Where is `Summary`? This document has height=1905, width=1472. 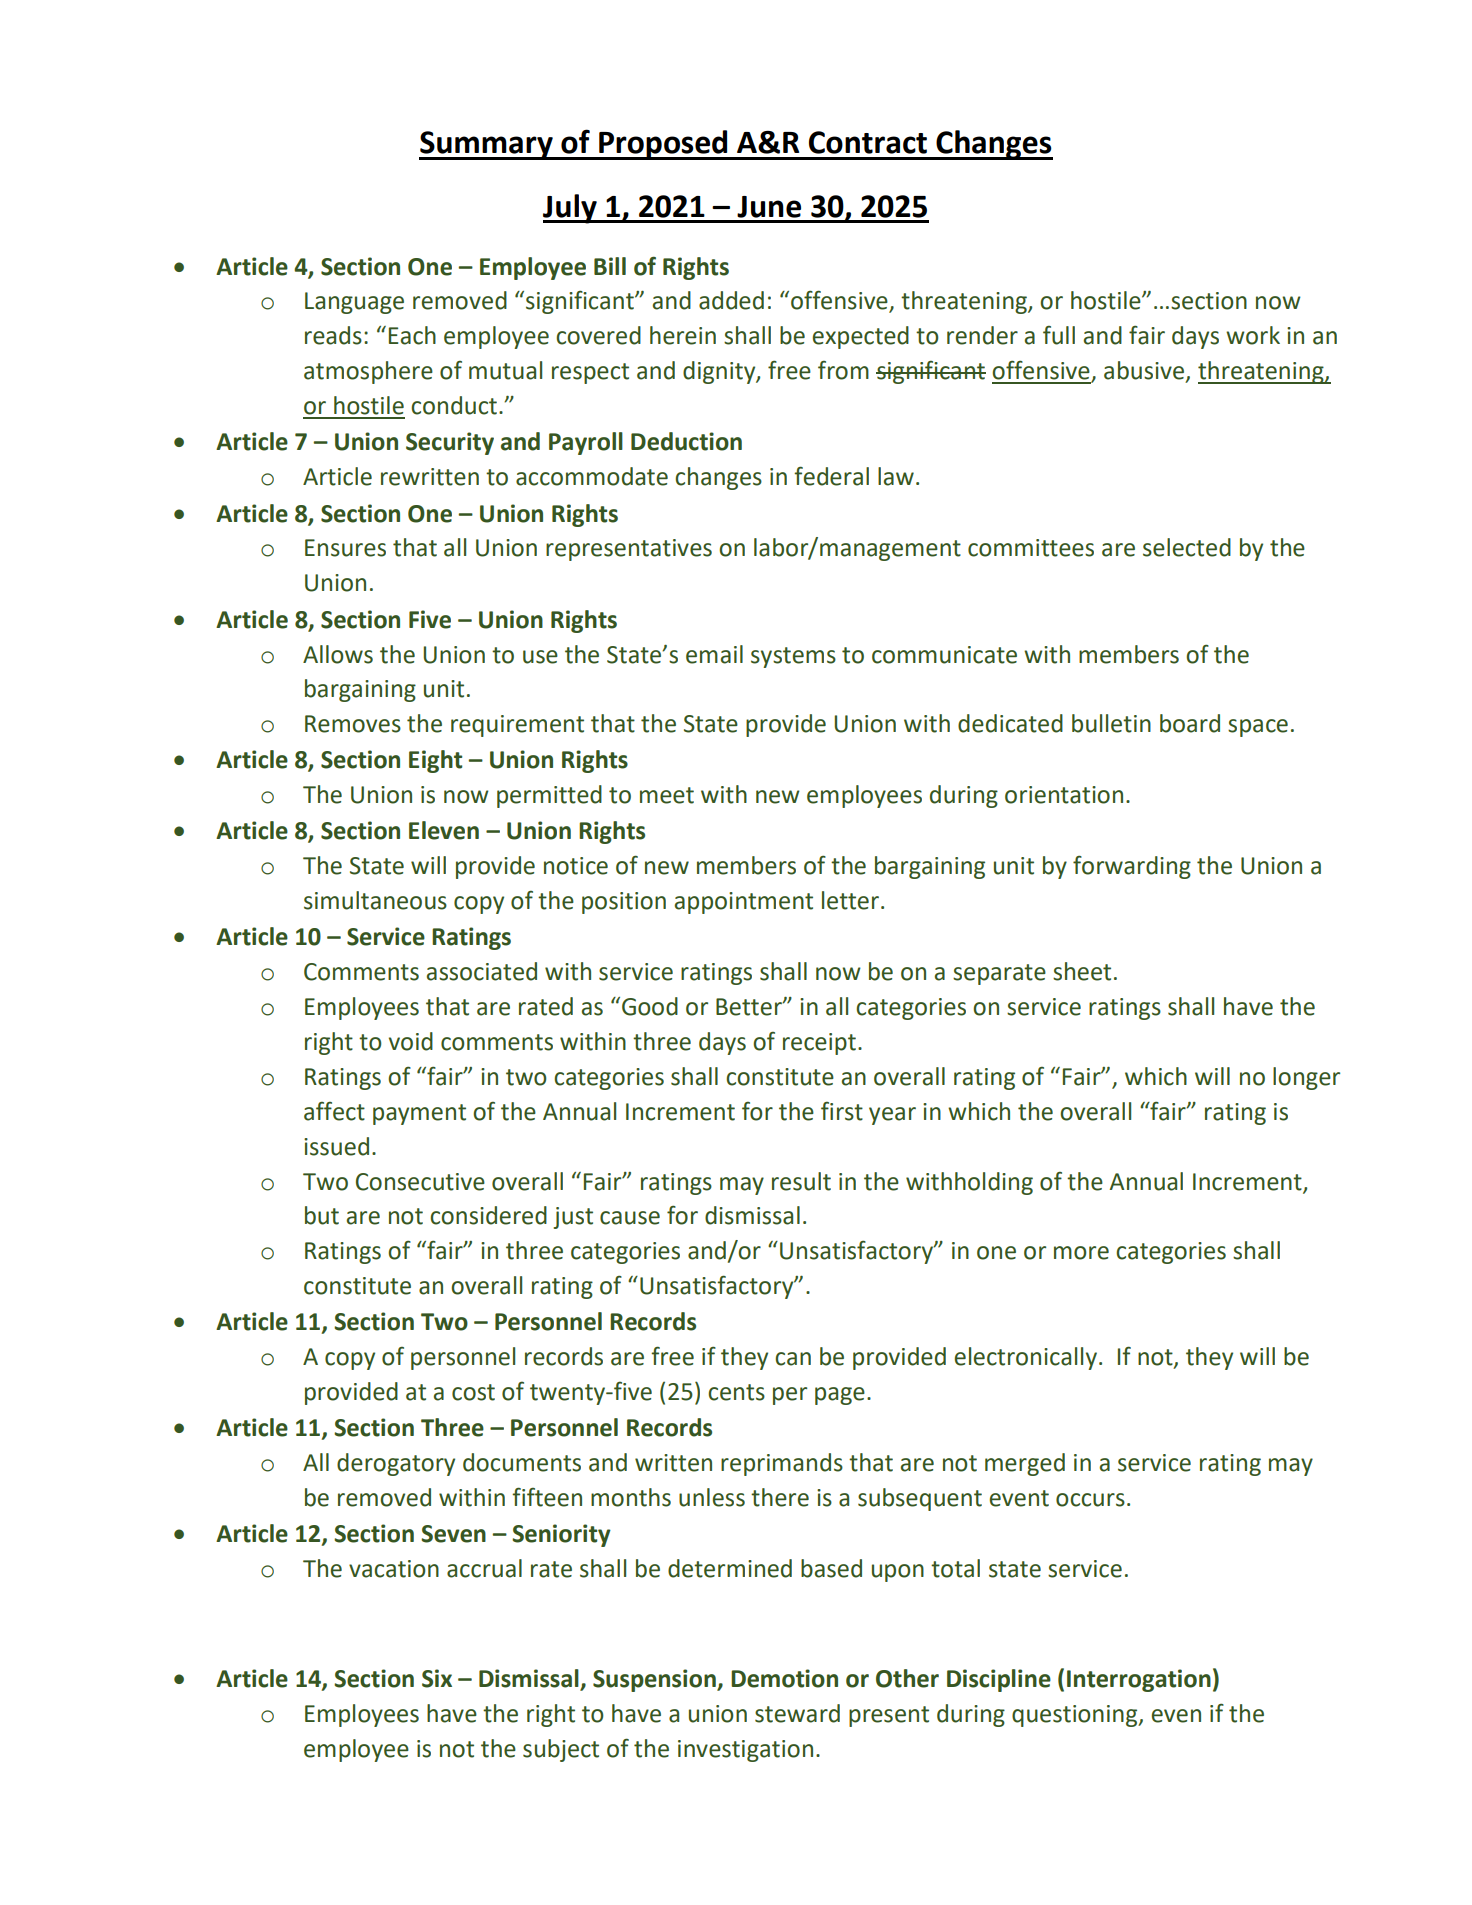
Summary is located at coordinates (487, 145).
